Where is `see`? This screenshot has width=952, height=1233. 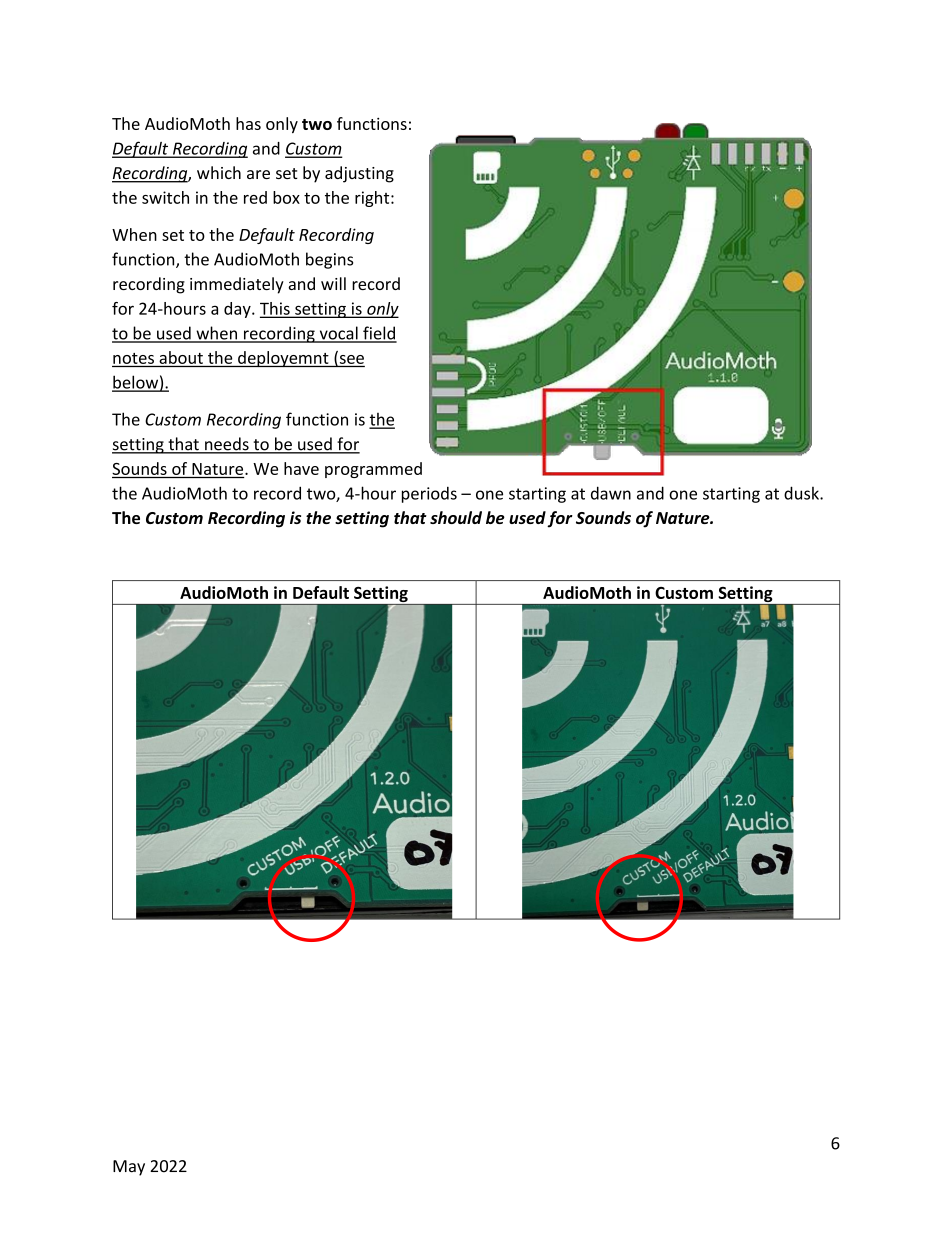 see is located at coordinates (350, 359).
